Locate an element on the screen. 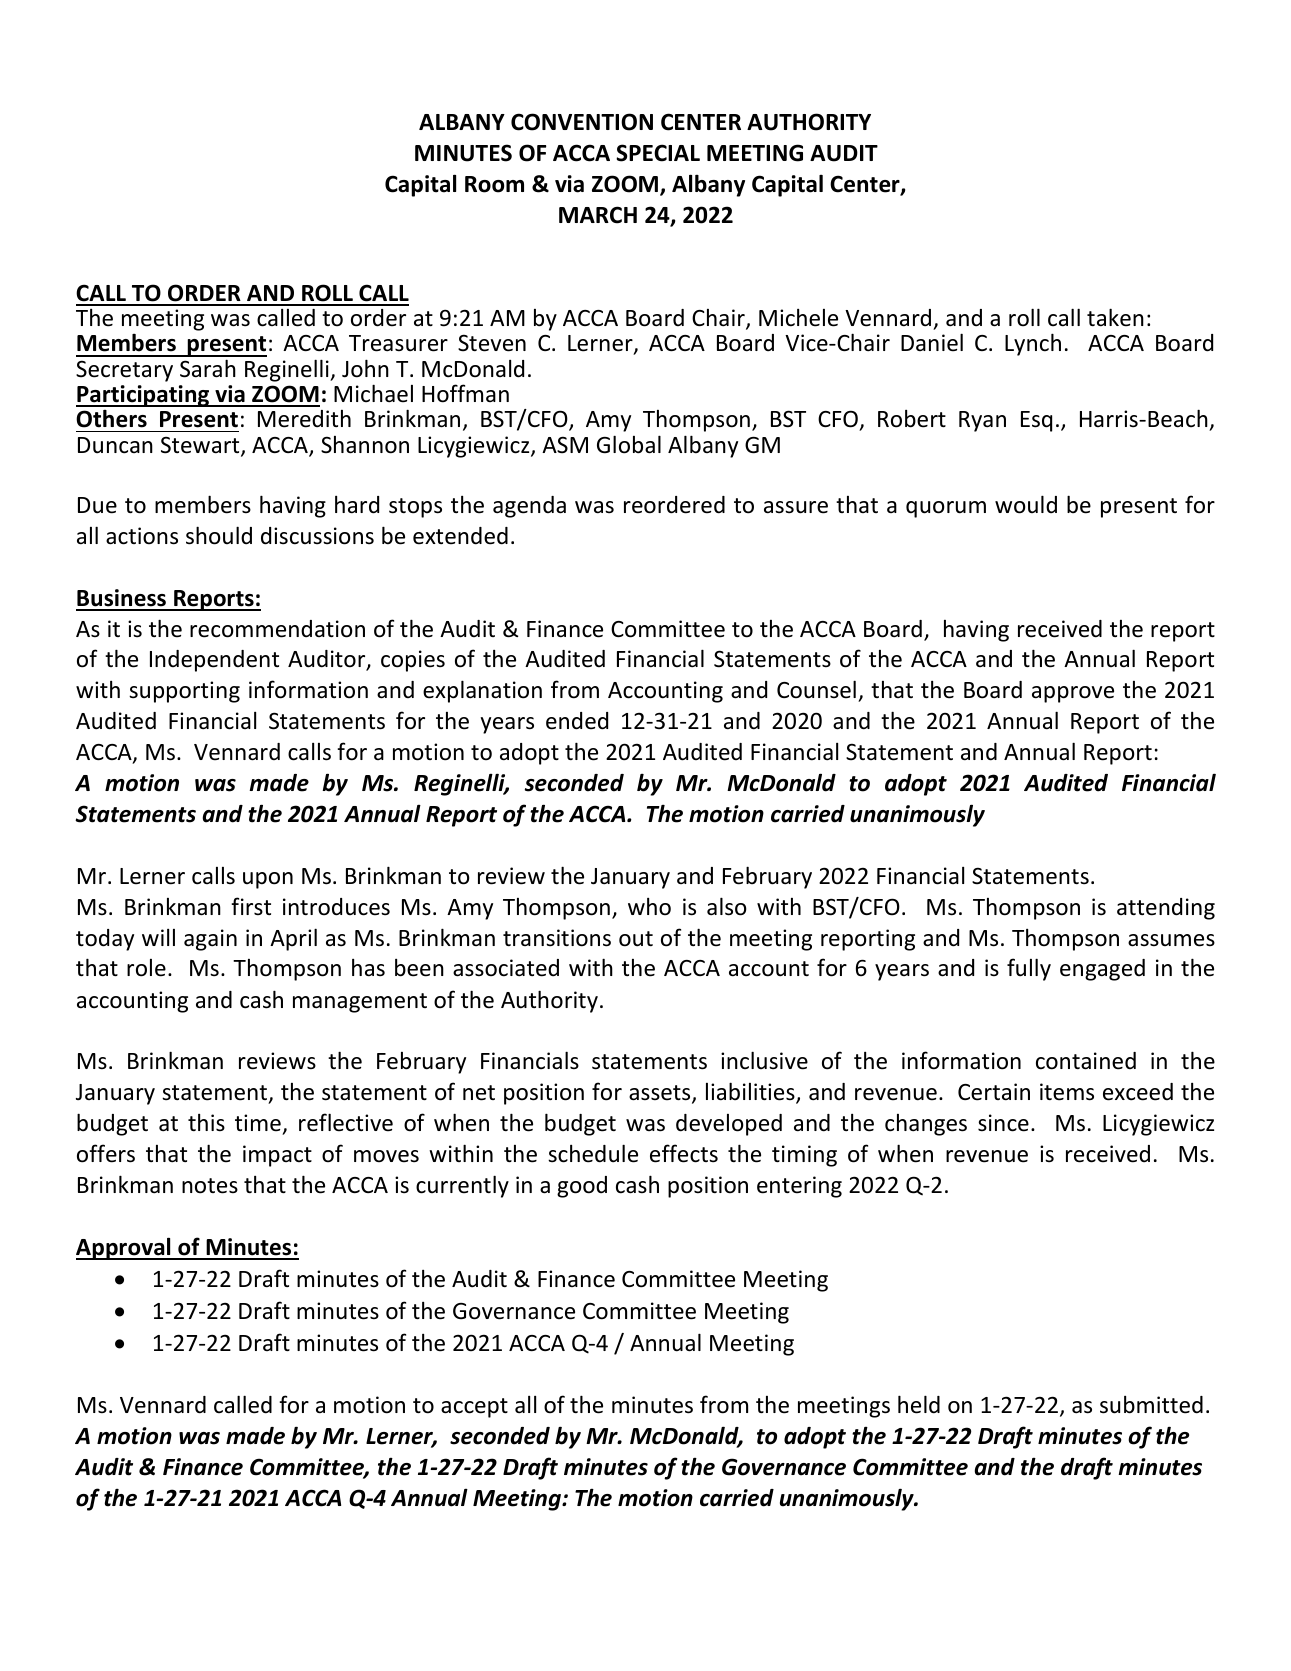 Image resolution: width=1291 pixels, height=1671 pixels. fully is located at coordinates (1029, 969).
